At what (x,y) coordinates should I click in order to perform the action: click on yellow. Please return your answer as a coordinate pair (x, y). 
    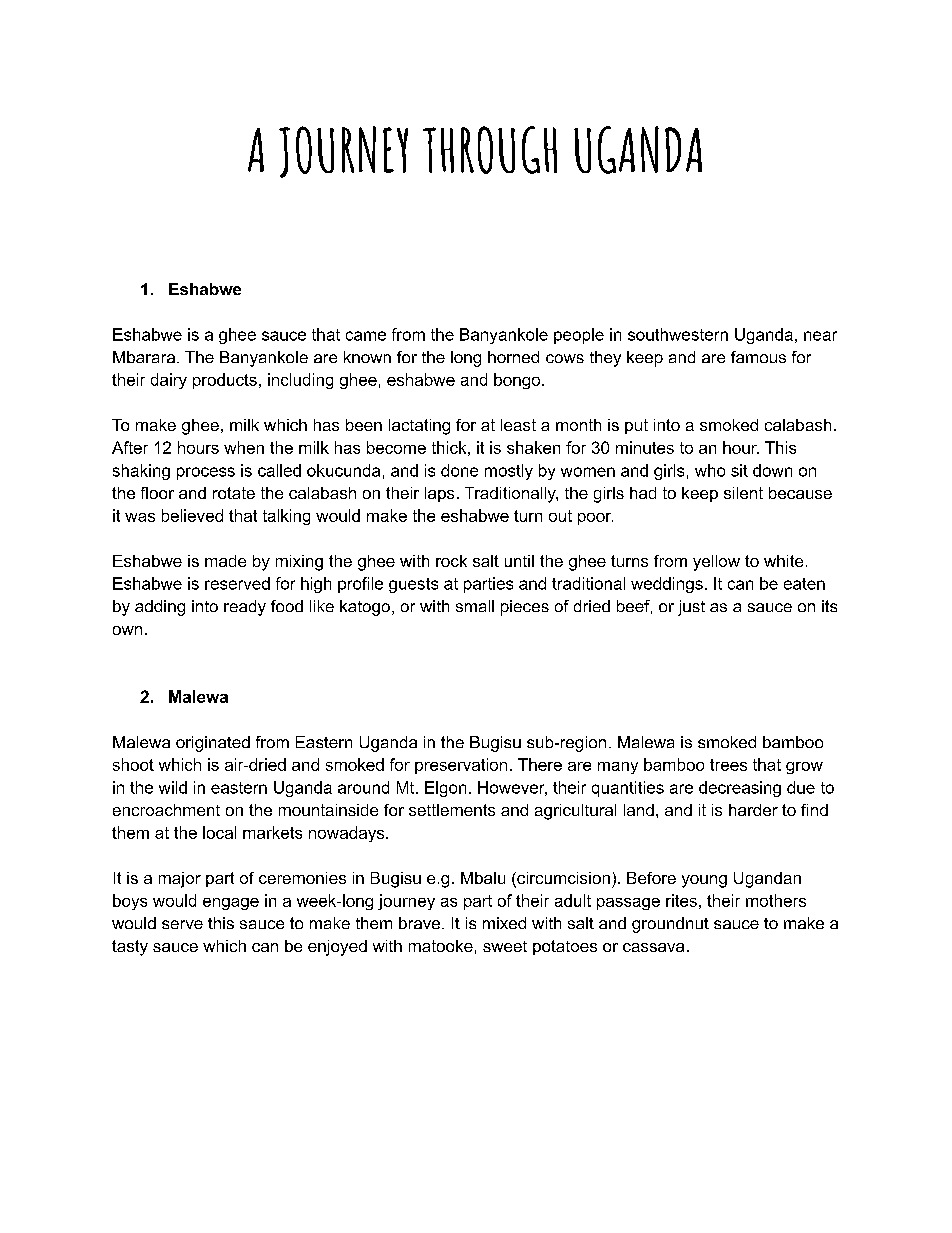
    Looking at the image, I should click on (716, 563).
